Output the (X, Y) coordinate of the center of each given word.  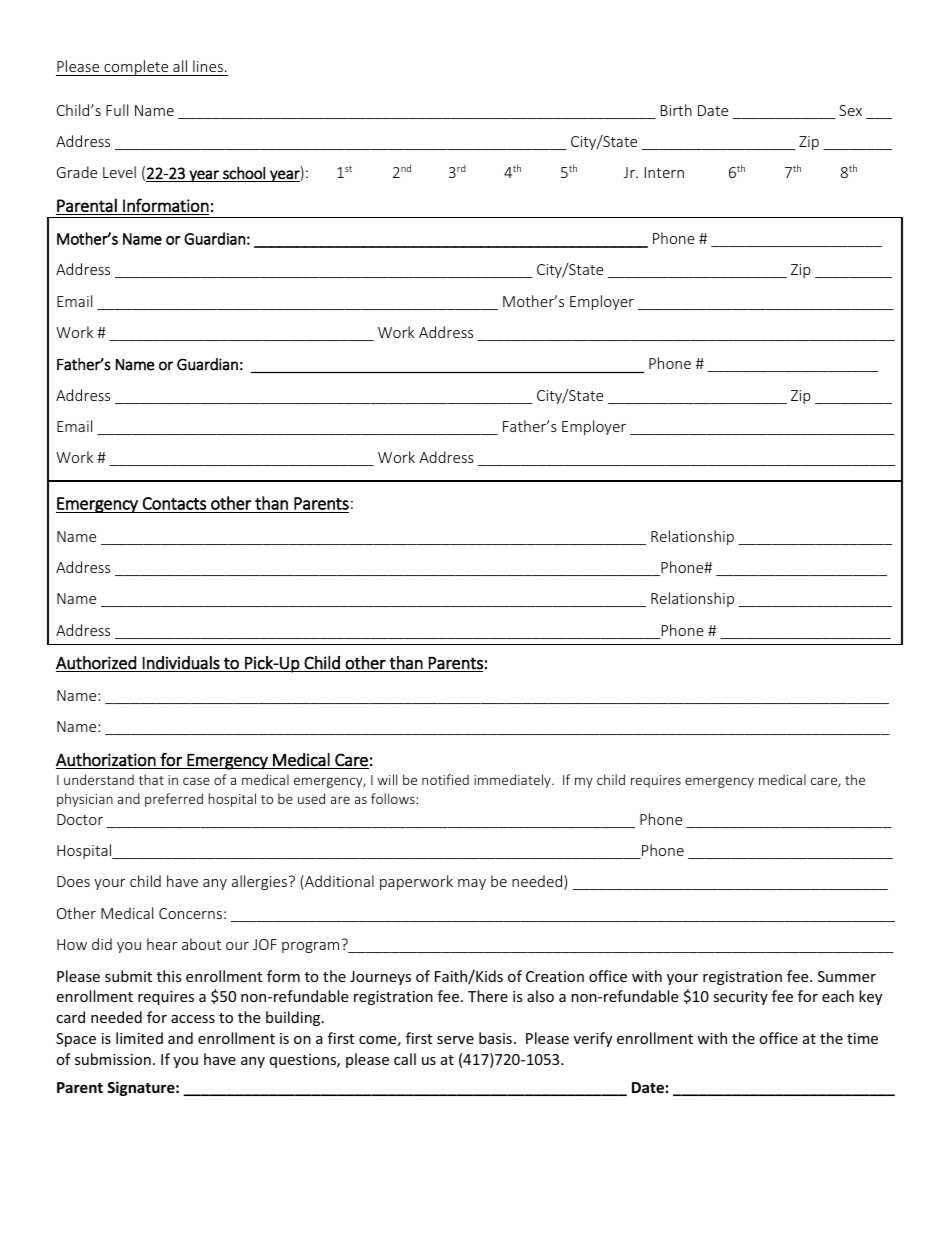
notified (445, 779)
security (740, 998)
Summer (847, 976)
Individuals (181, 663)
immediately (513, 781)
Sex (850, 110)
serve (455, 1040)
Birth (676, 110)
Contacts (174, 503)
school (244, 173)
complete (136, 68)
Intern (664, 172)
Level (119, 172)
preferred (174, 800)
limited (139, 1038)
